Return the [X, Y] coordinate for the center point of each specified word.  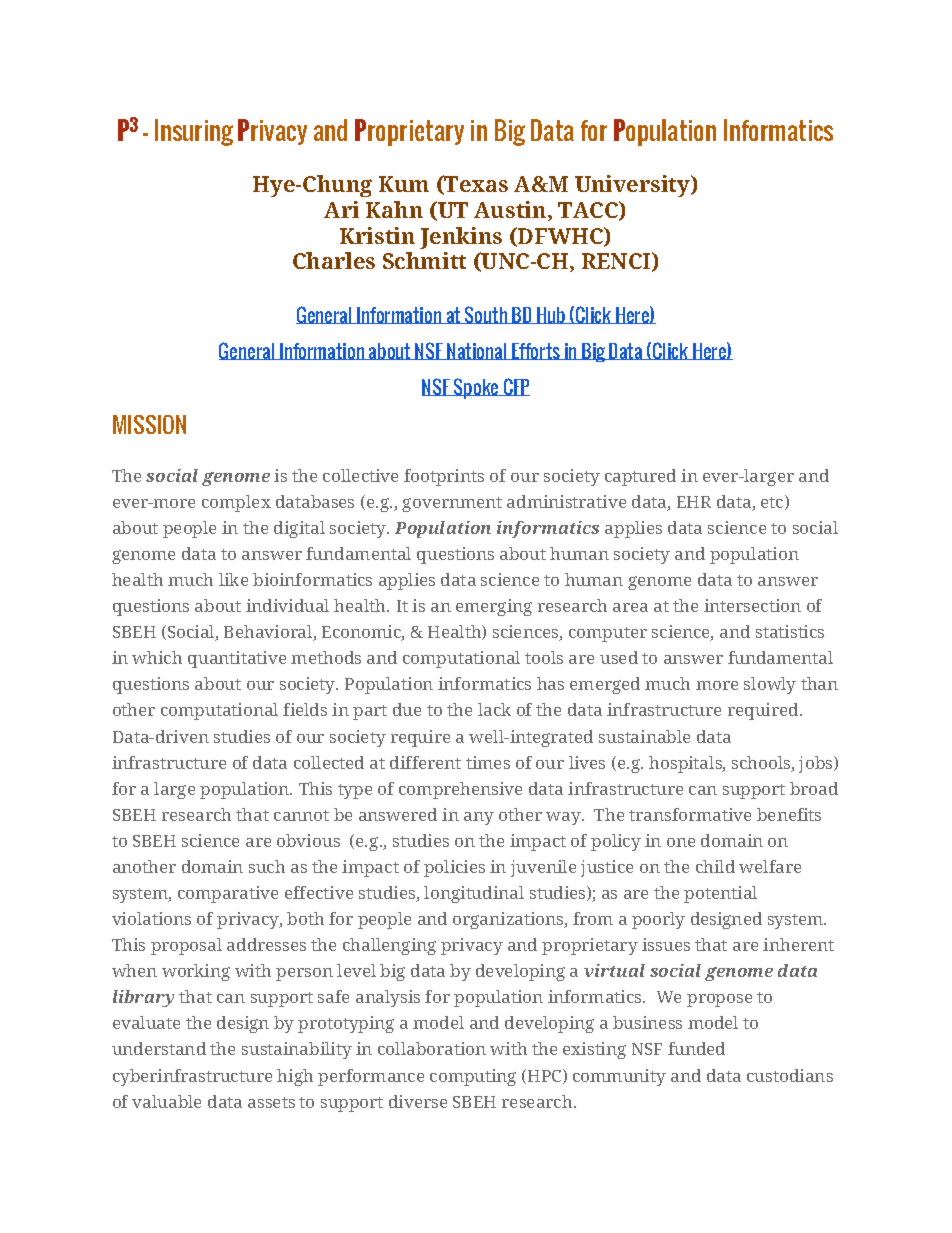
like [233, 579]
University [634, 186]
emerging [494, 607]
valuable [166, 1101]
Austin [511, 211]
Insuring [194, 132]
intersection [752, 605]
